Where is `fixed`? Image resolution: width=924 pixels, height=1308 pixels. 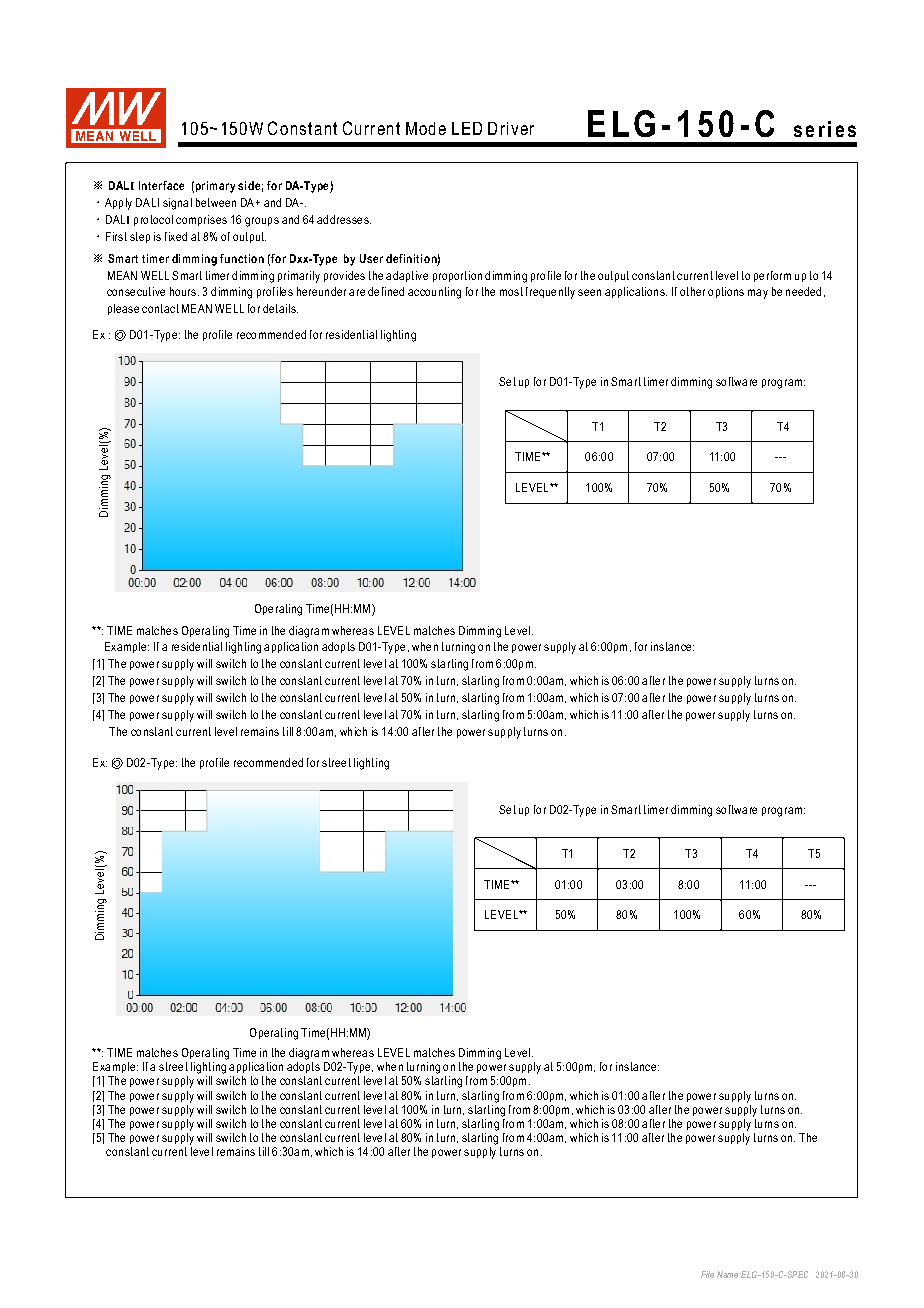
fixed is located at coordinates (176, 236).
